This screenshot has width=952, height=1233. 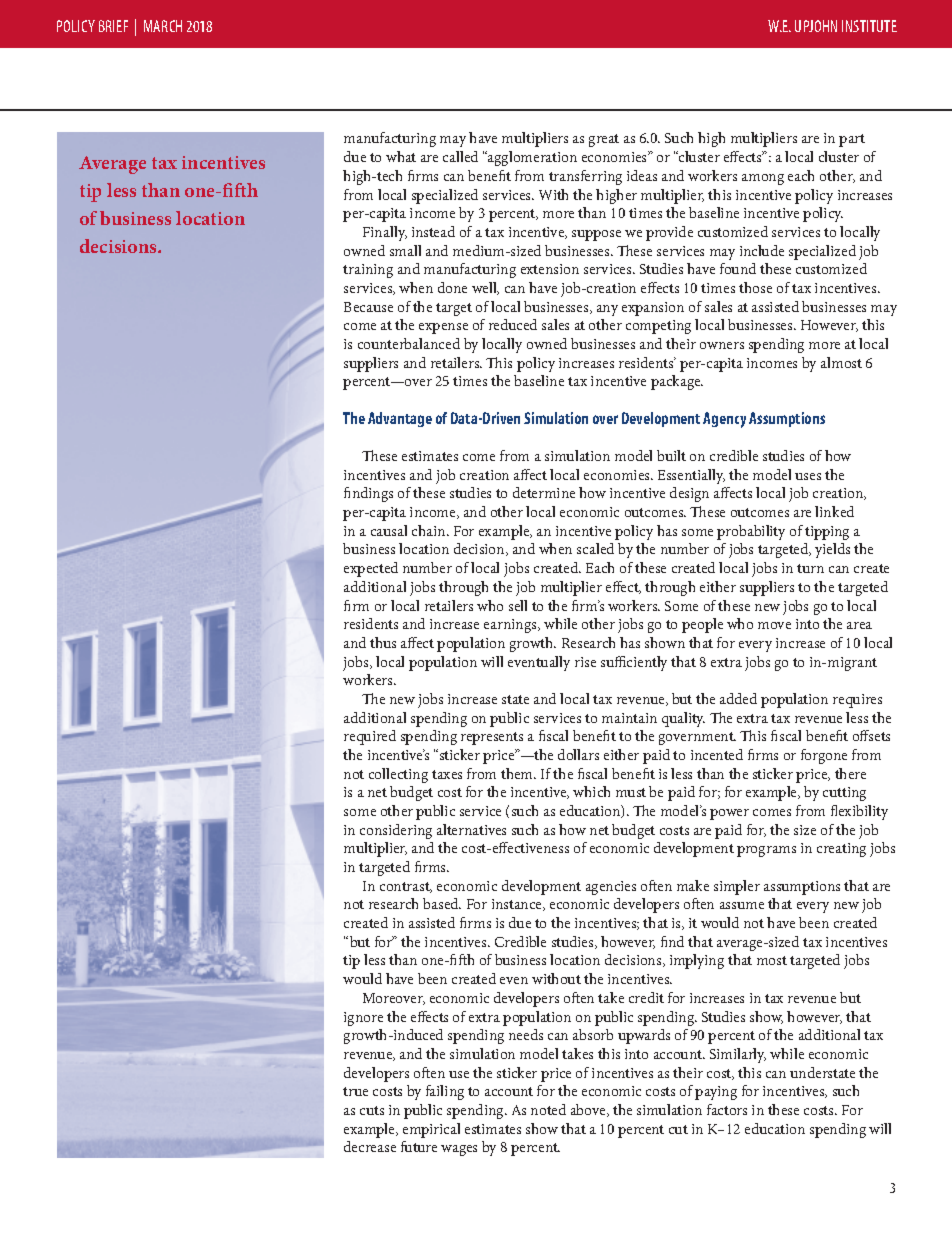 What do you see at coordinates (513, 324) in the screenshot?
I see `reduced` at bounding box center [513, 324].
